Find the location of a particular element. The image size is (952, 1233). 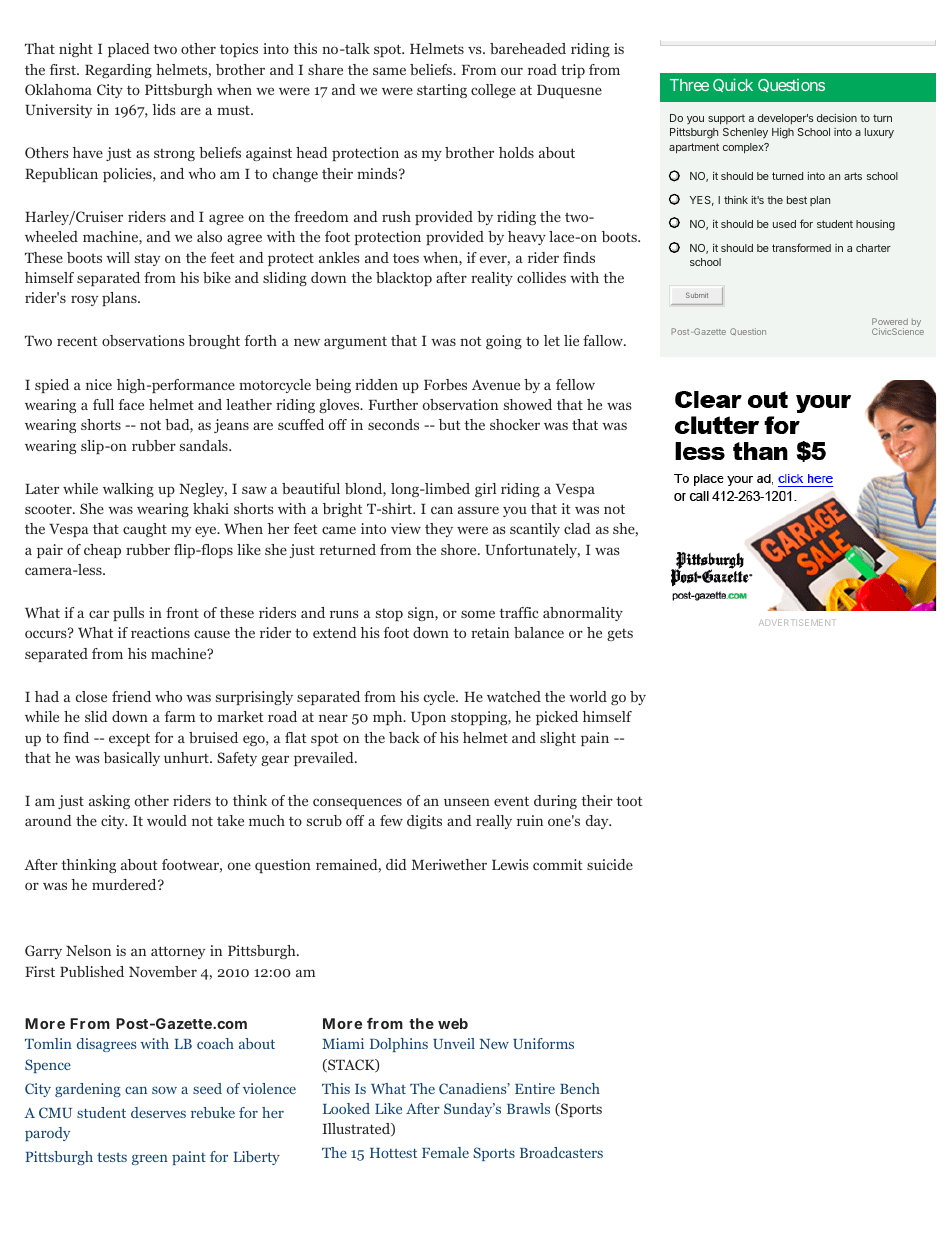

Regarding is located at coordinates (118, 71).
